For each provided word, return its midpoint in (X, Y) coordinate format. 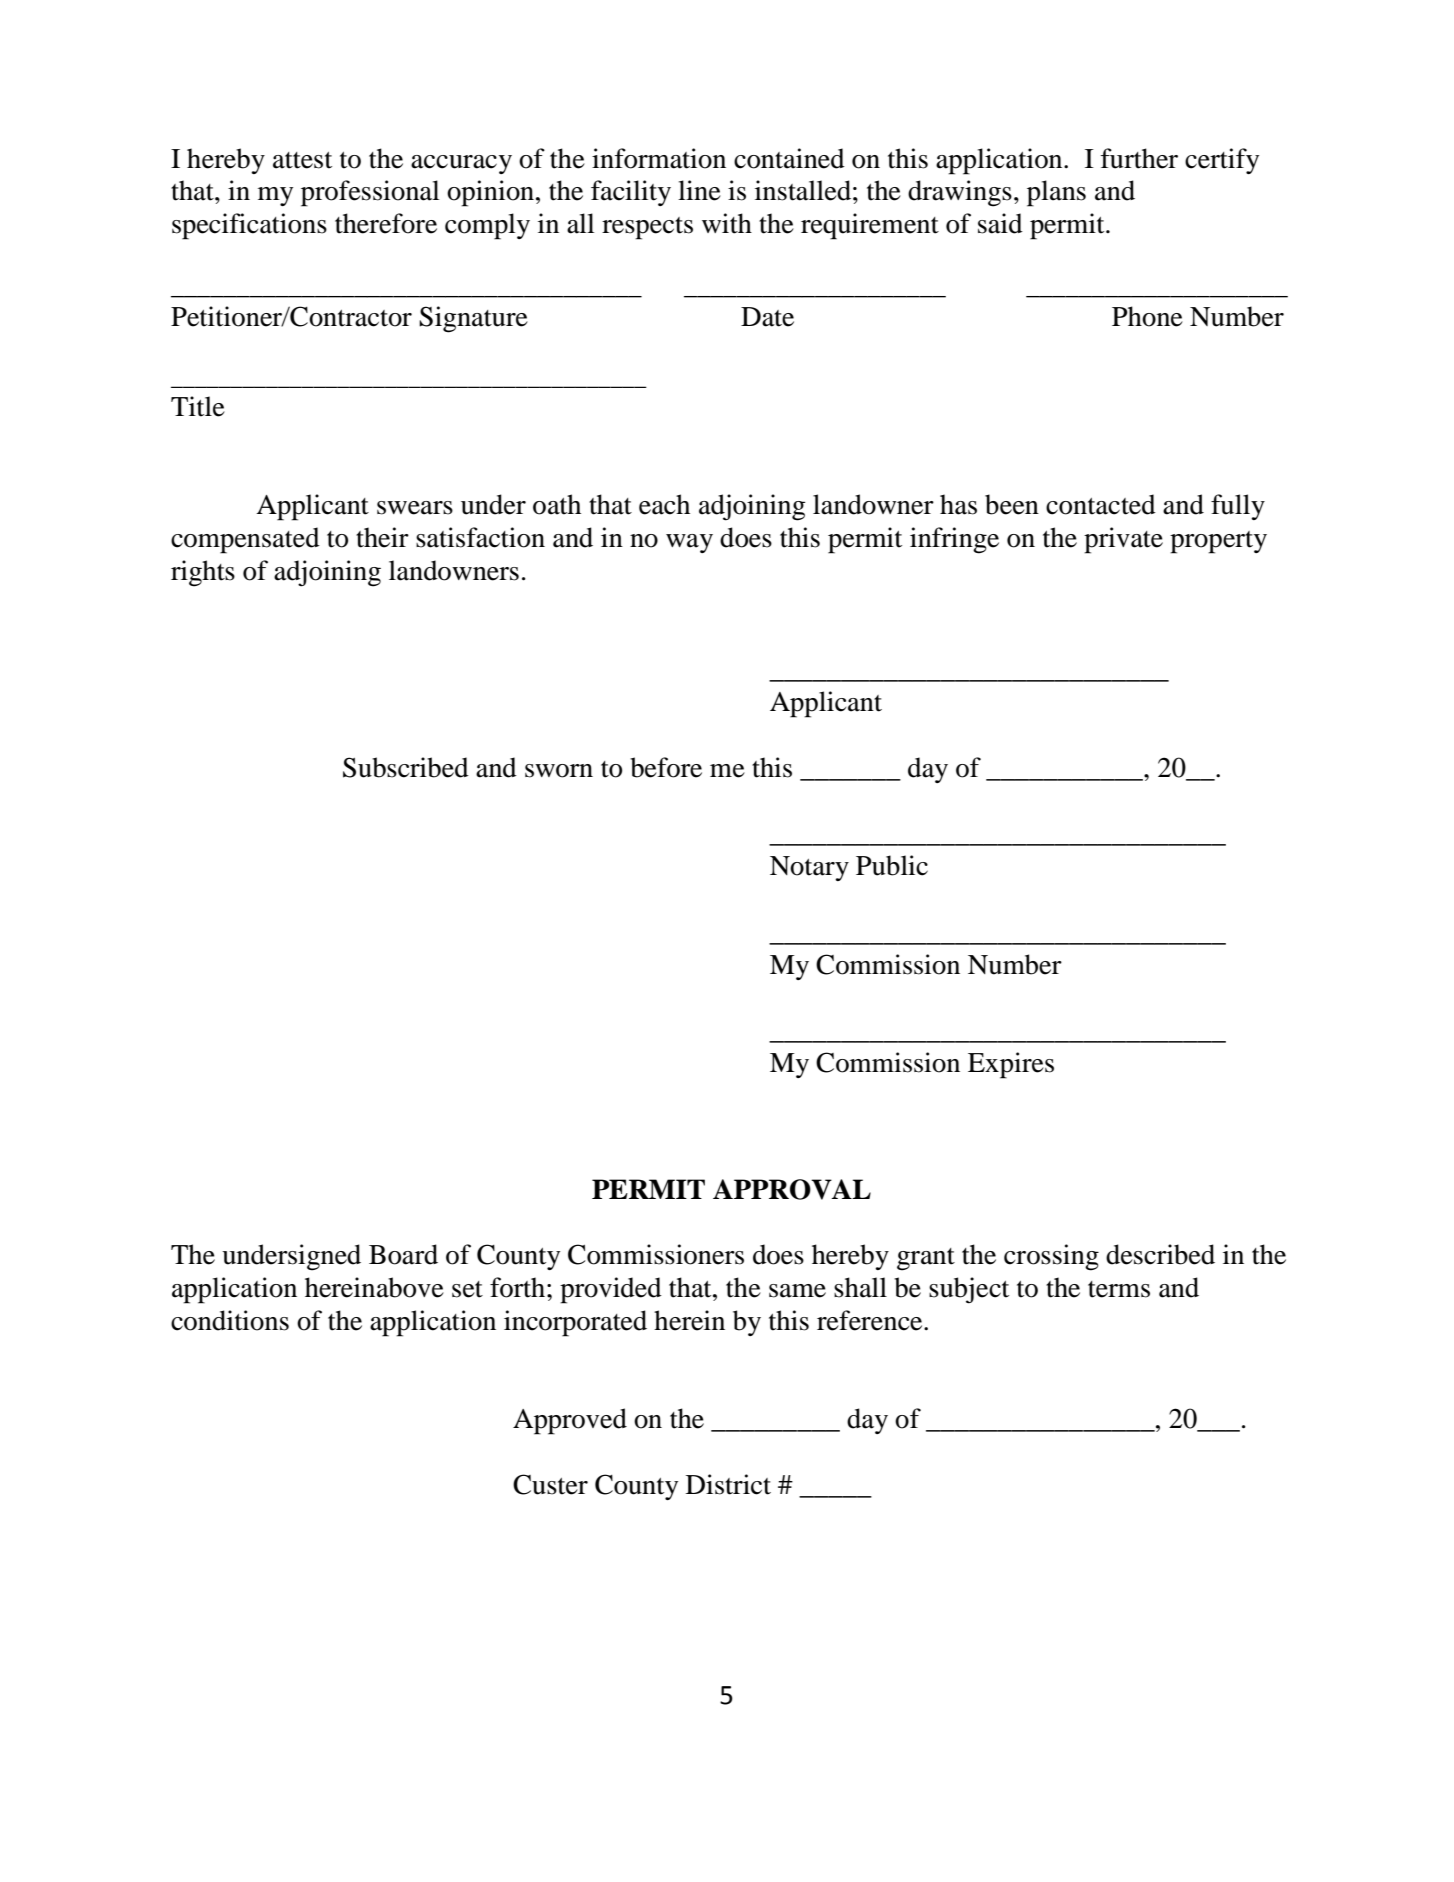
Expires (1011, 1065)
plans (1056, 193)
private (1123, 540)
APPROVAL (792, 1189)
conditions (230, 1320)
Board (403, 1254)
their (382, 537)
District (728, 1484)
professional (370, 193)
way (689, 543)
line (699, 190)
